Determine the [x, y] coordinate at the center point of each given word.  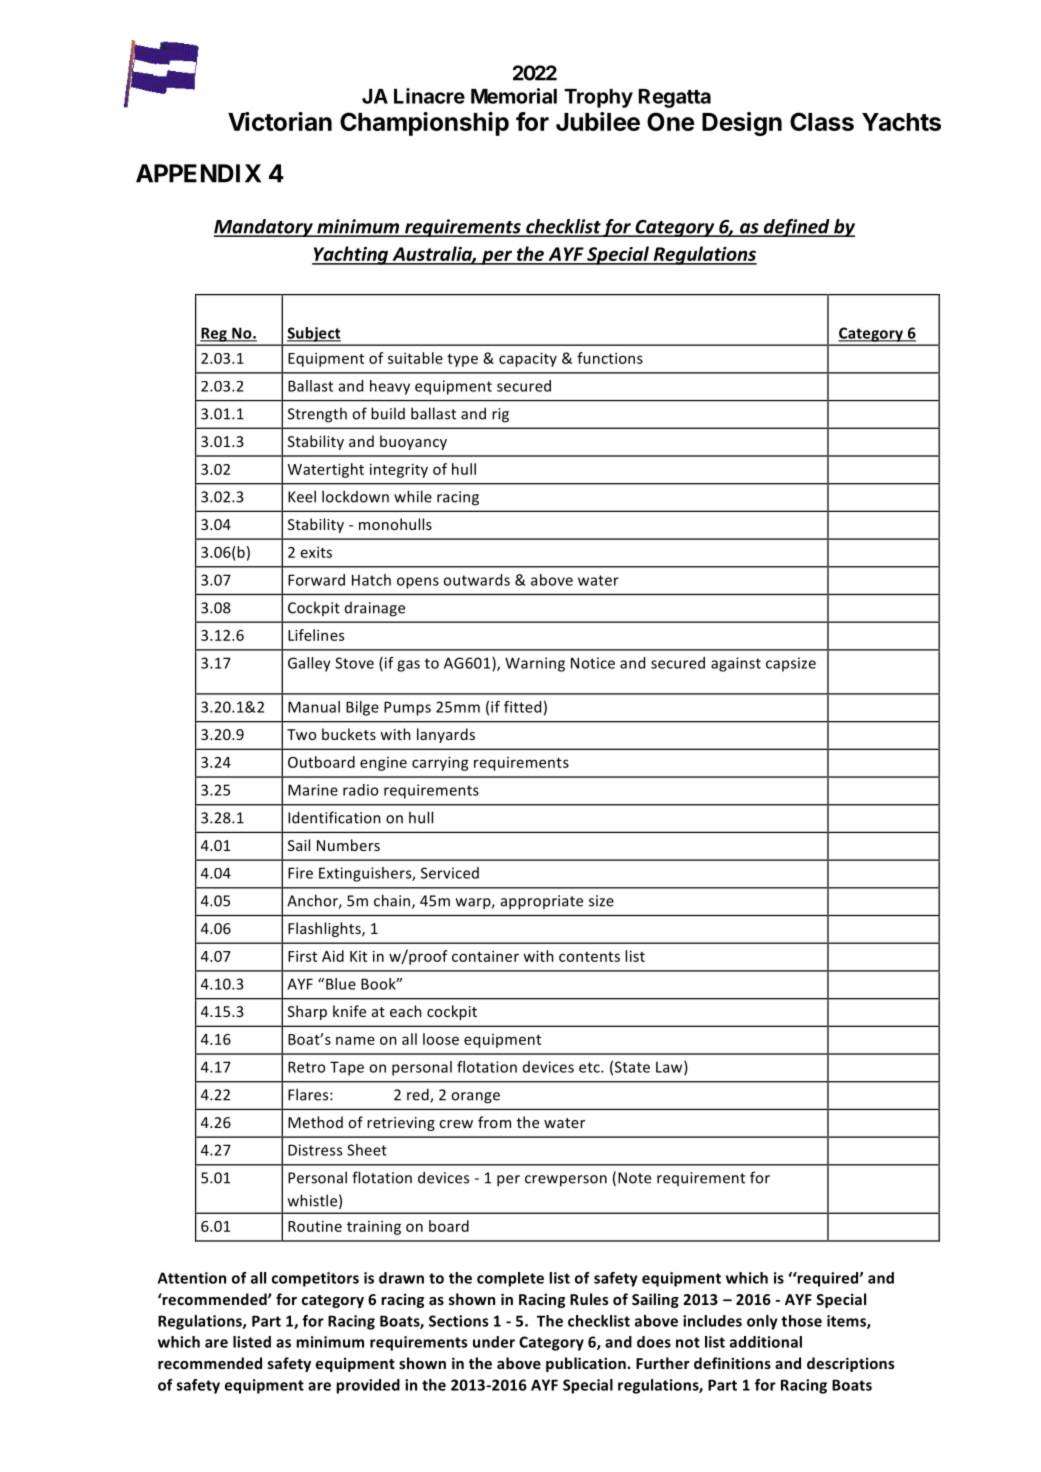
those [801, 1321]
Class [822, 121]
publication [586, 1364]
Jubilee [598, 121]
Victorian [280, 121]
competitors [315, 1279]
